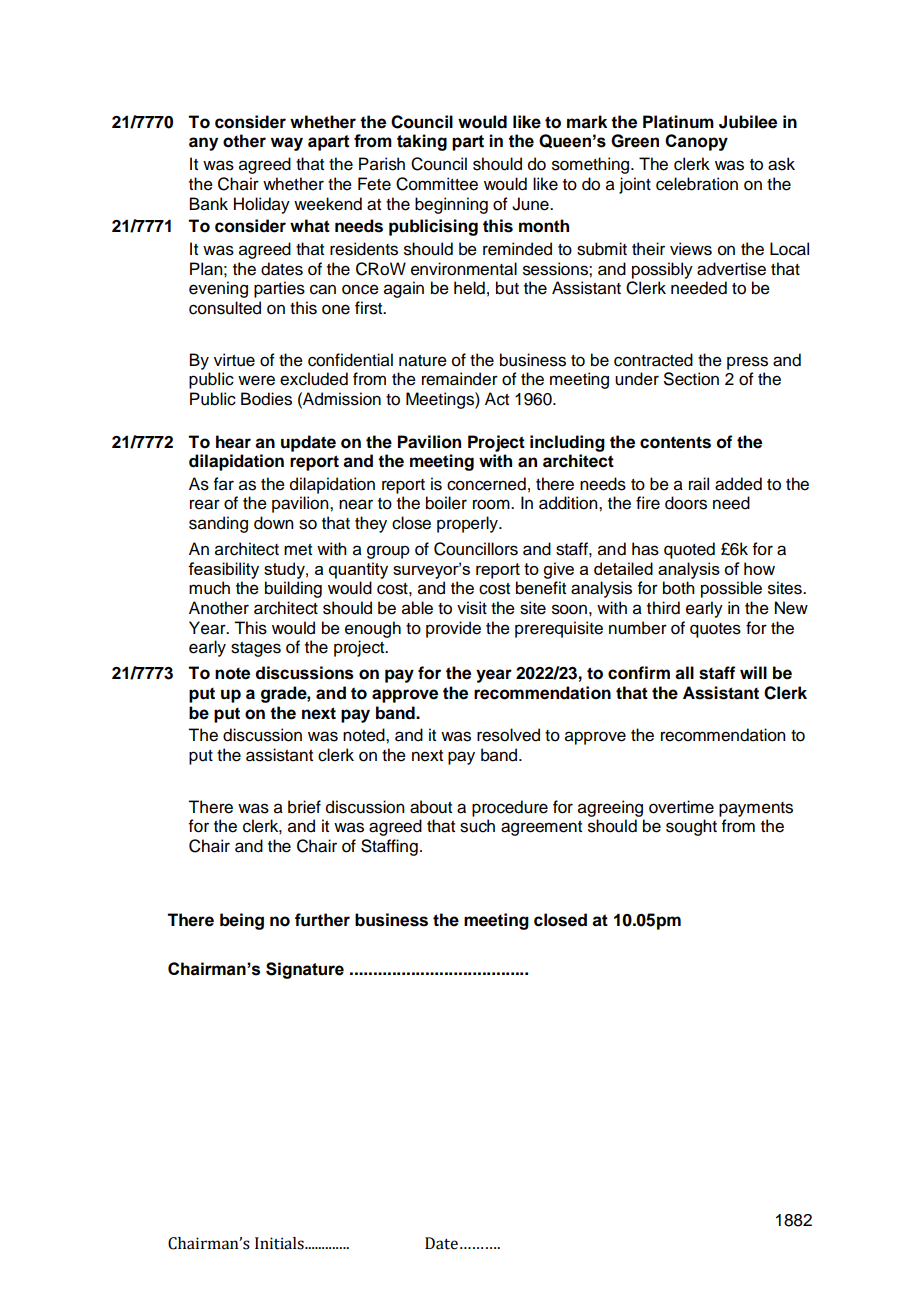 The height and width of the page is (1308, 924). What do you see at coordinates (280, 1243) in the page?
I see `Initials` at bounding box center [280, 1243].
